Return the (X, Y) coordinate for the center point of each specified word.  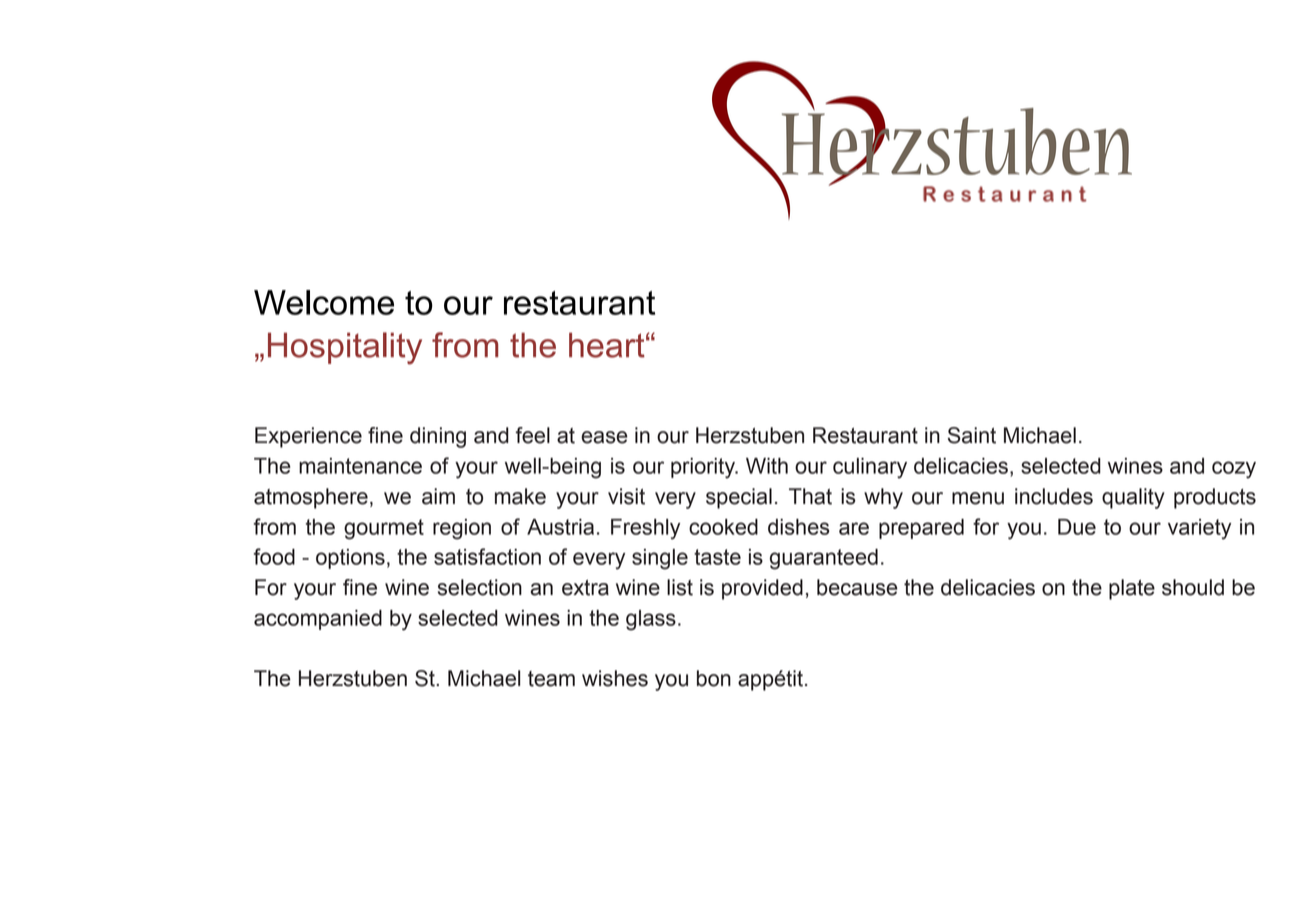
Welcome (324, 302)
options (350, 559)
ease (604, 437)
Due (1077, 527)
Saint (972, 435)
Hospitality (345, 348)
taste (717, 557)
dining (438, 437)
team (551, 679)
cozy (1234, 470)
